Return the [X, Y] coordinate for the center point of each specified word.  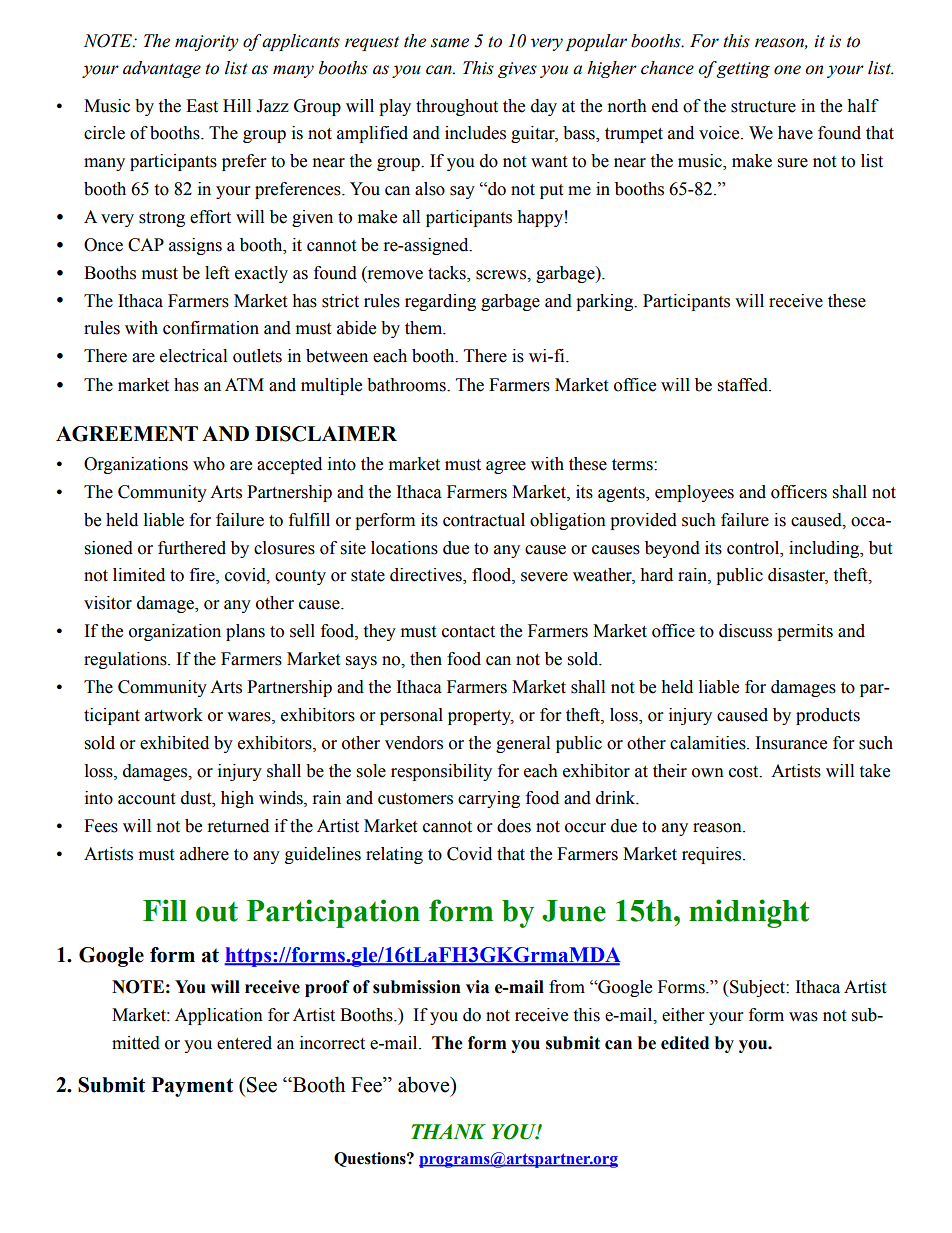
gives [517, 70]
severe [544, 577]
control [754, 548]
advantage [162, 69]
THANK [448, 1131]
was [803, 1017]
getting [743, 69]
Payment [192, 1087]
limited [139, 575]
